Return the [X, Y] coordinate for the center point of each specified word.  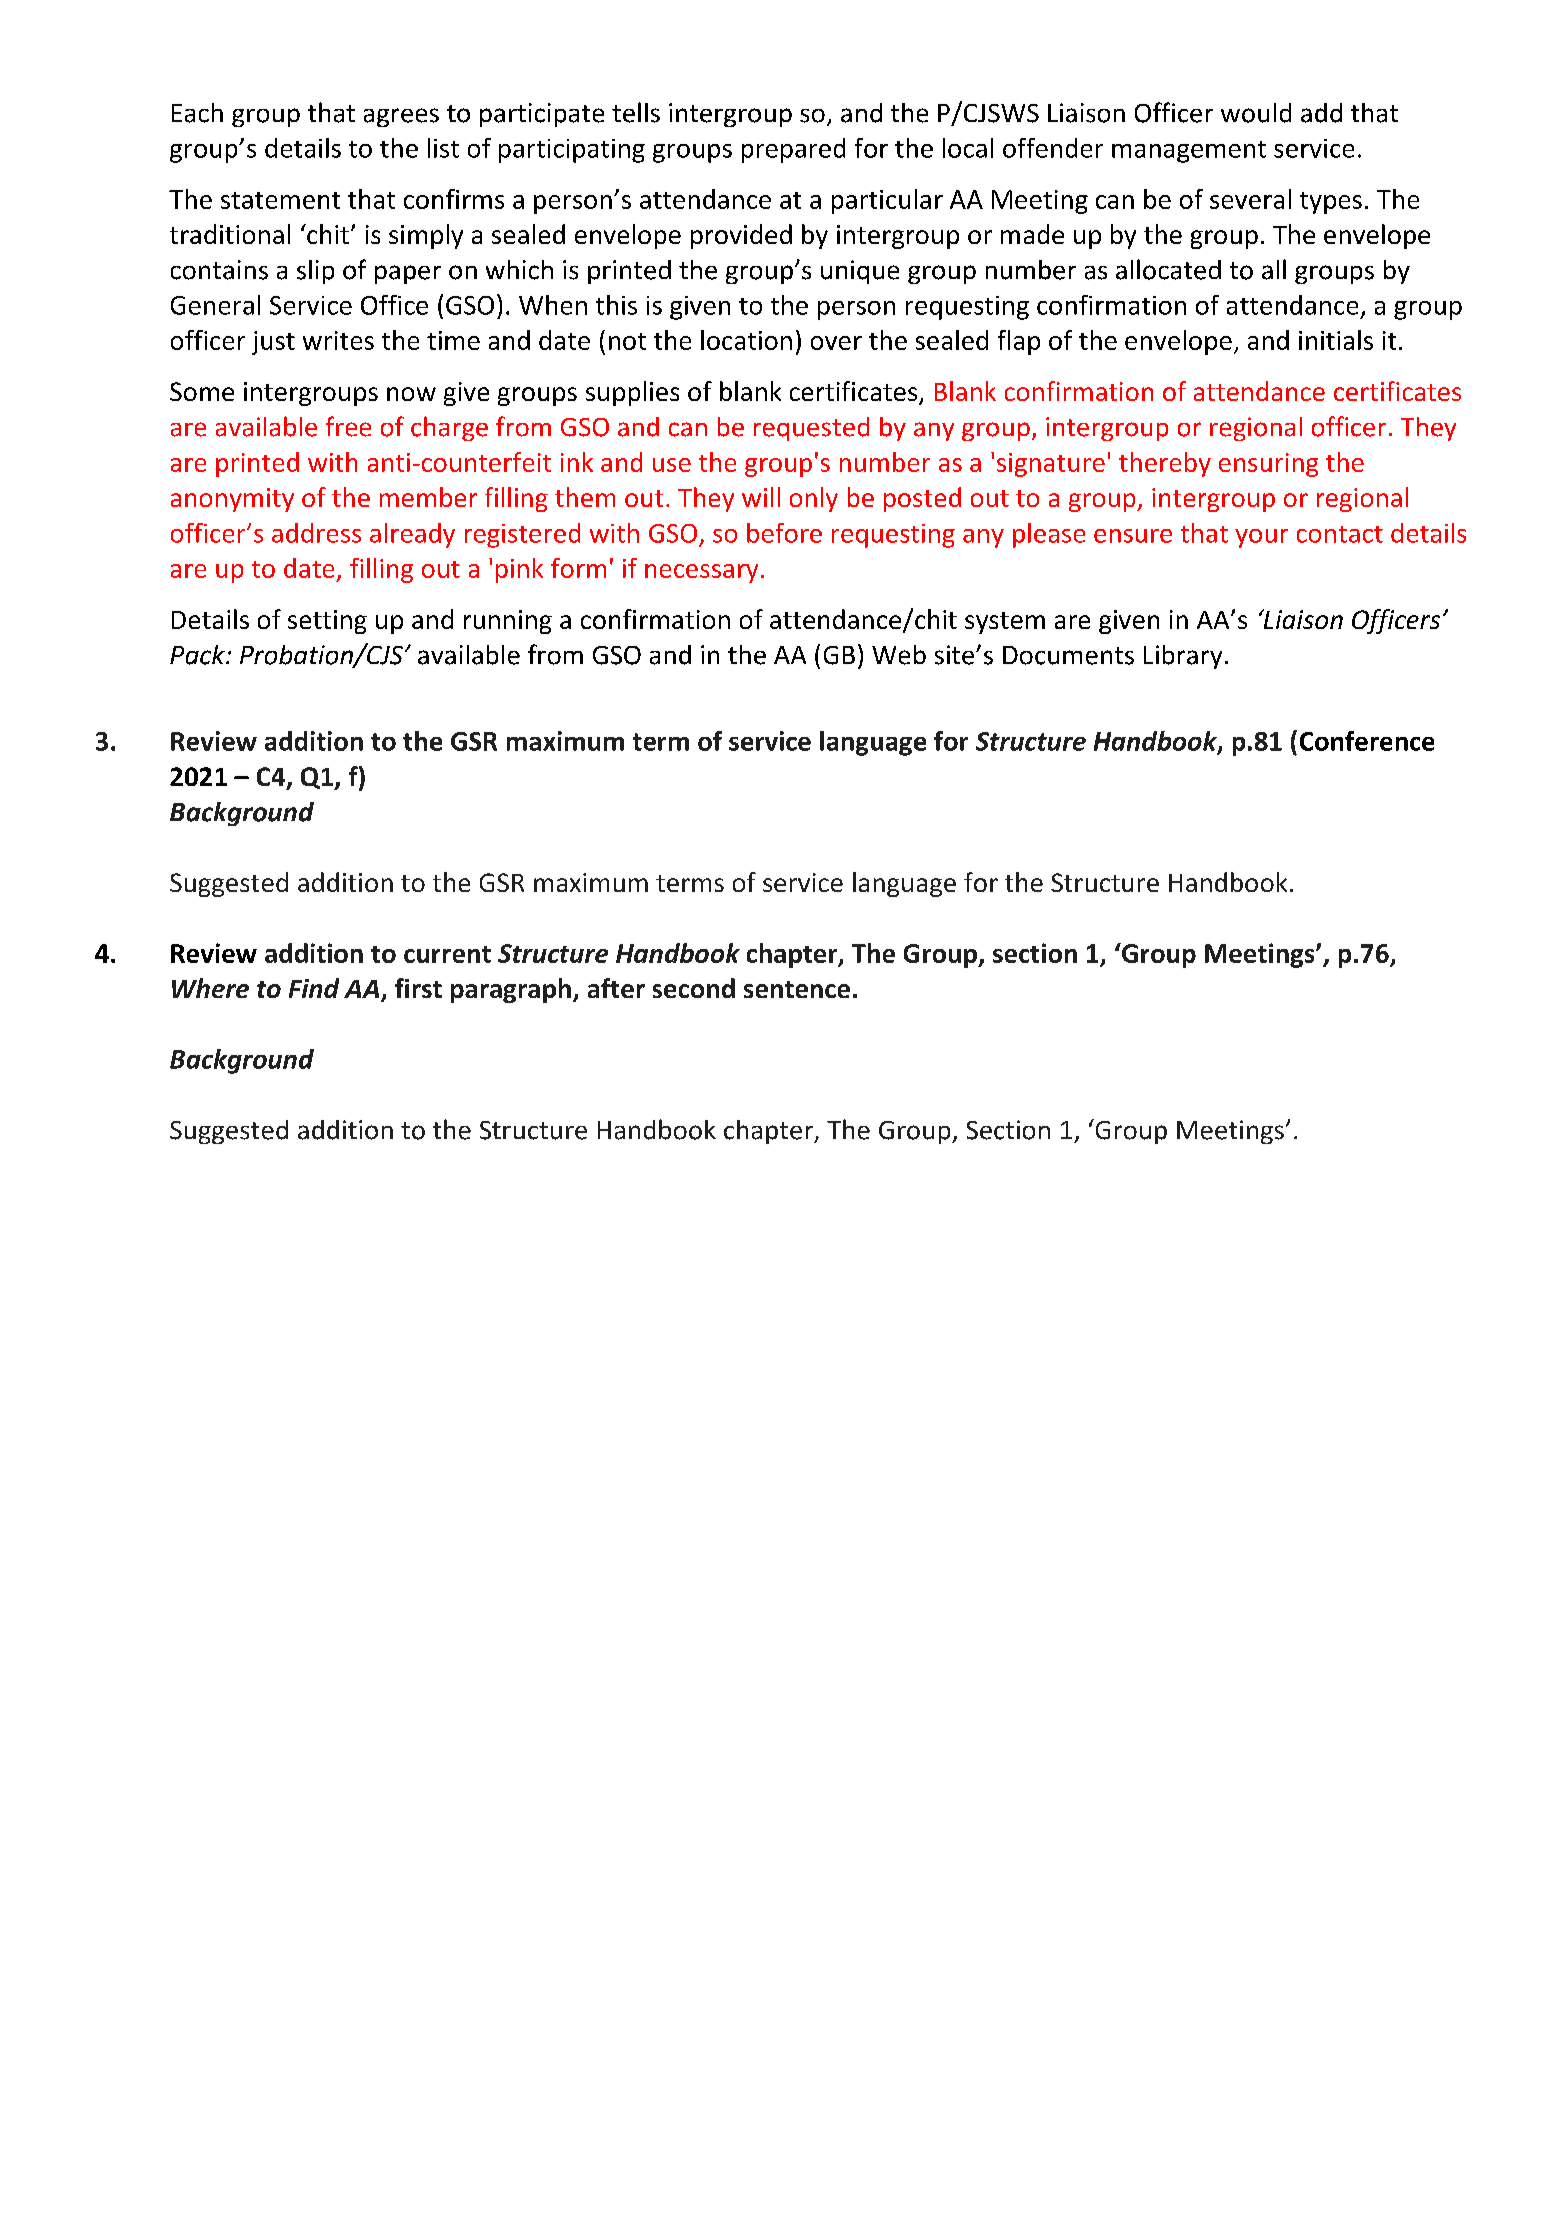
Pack [198, 655]
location [746, 340]
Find [314, 988]
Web [899, 655]
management [1189, 152]
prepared [793, 150]
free [348, 426]
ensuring [1268, 465]
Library [1183, 657]
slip [315, 272]
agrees [401, 117]
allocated [1168, 269]
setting [327, 622]
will [761, 497]
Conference [1367, 741]
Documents [1068, 655]
